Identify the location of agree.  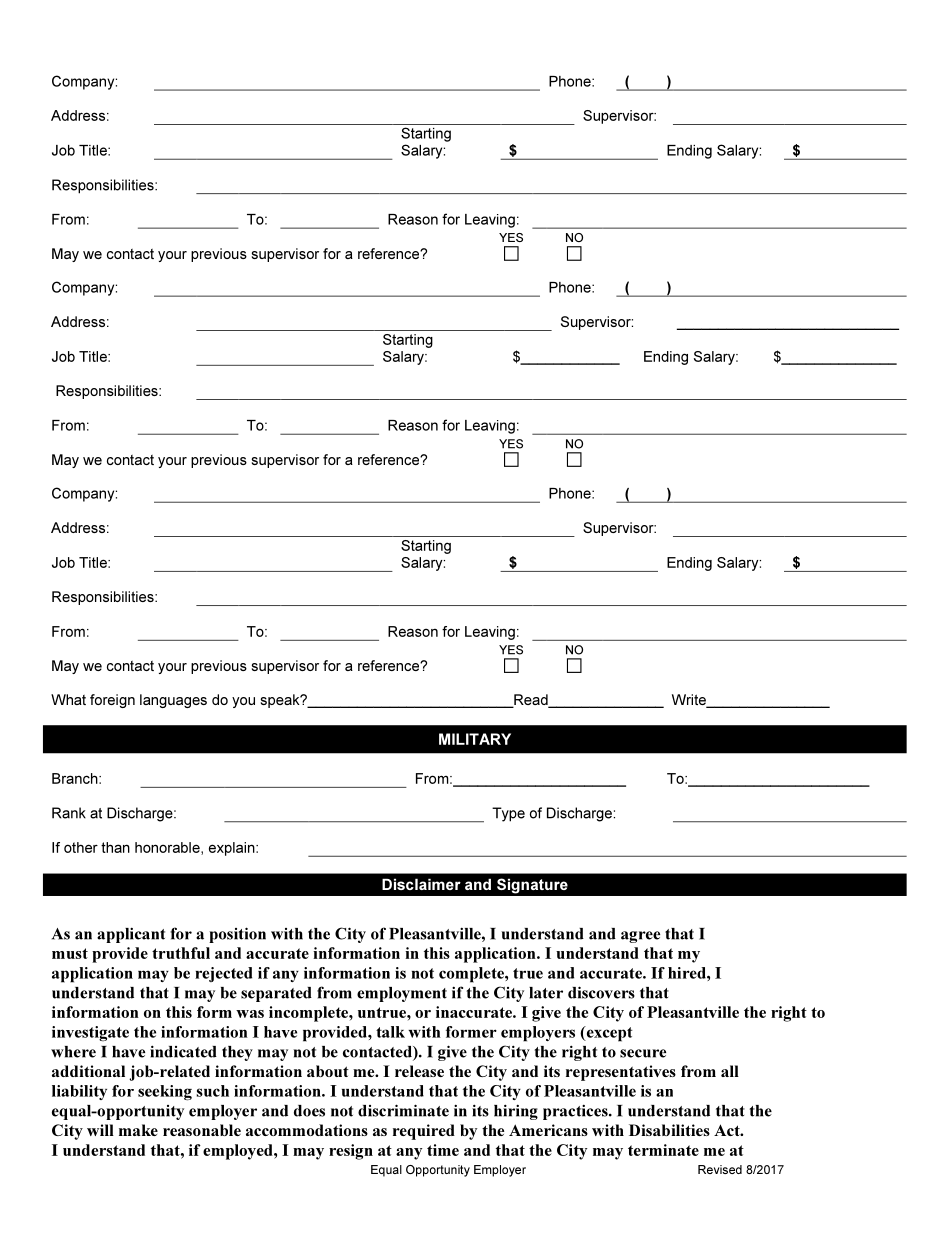
(640, 937).
